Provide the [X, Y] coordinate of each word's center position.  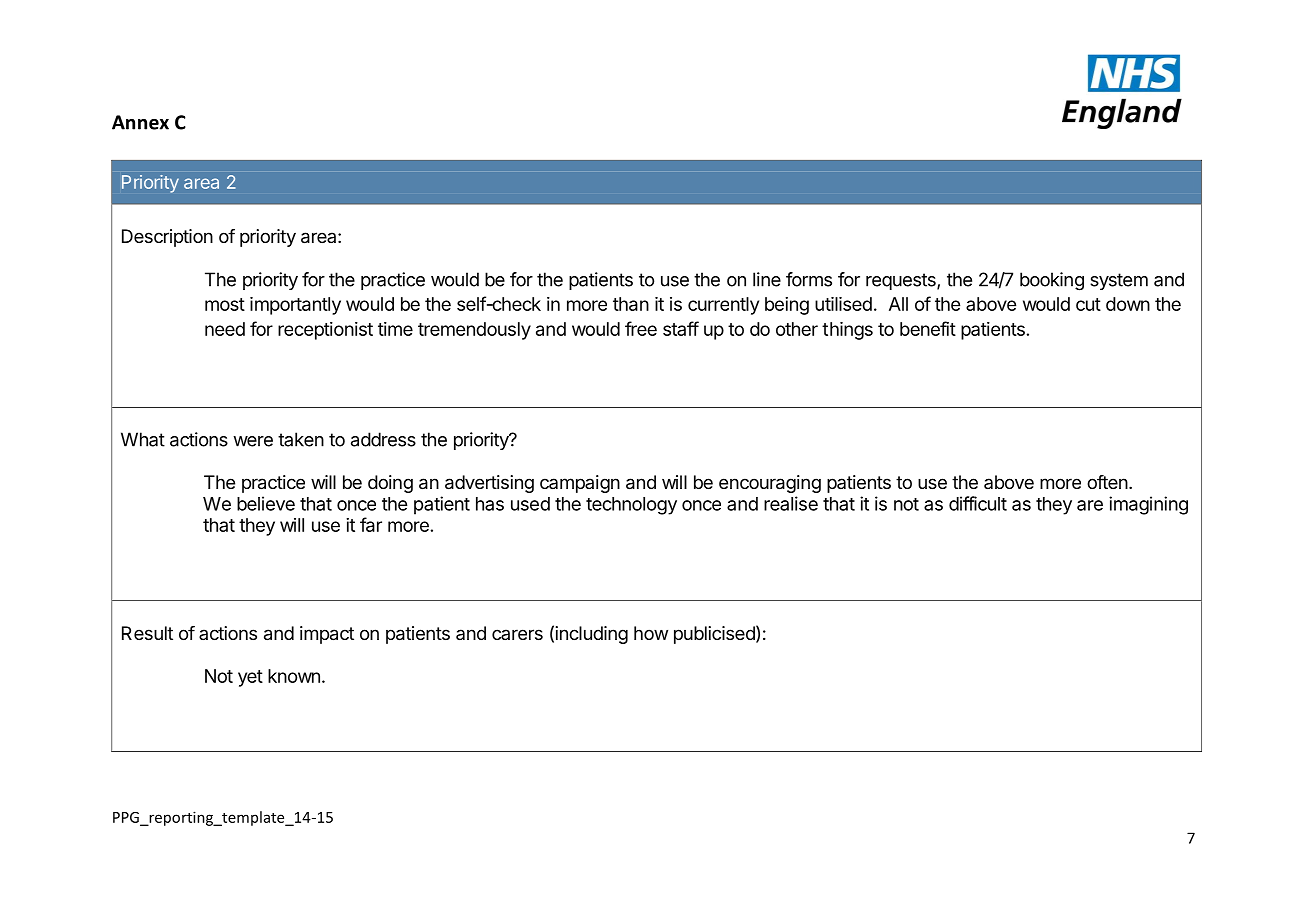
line [767, 279]
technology [631, 506]
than [631, 304]
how [651, 633]
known [294, 676]
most [225, 304]
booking [1052, 281]
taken [301, 439]
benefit [928, 328]
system [1119, 281]
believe [266, 503]
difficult [978, 503]
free [641, 328]
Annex [140, 122]
